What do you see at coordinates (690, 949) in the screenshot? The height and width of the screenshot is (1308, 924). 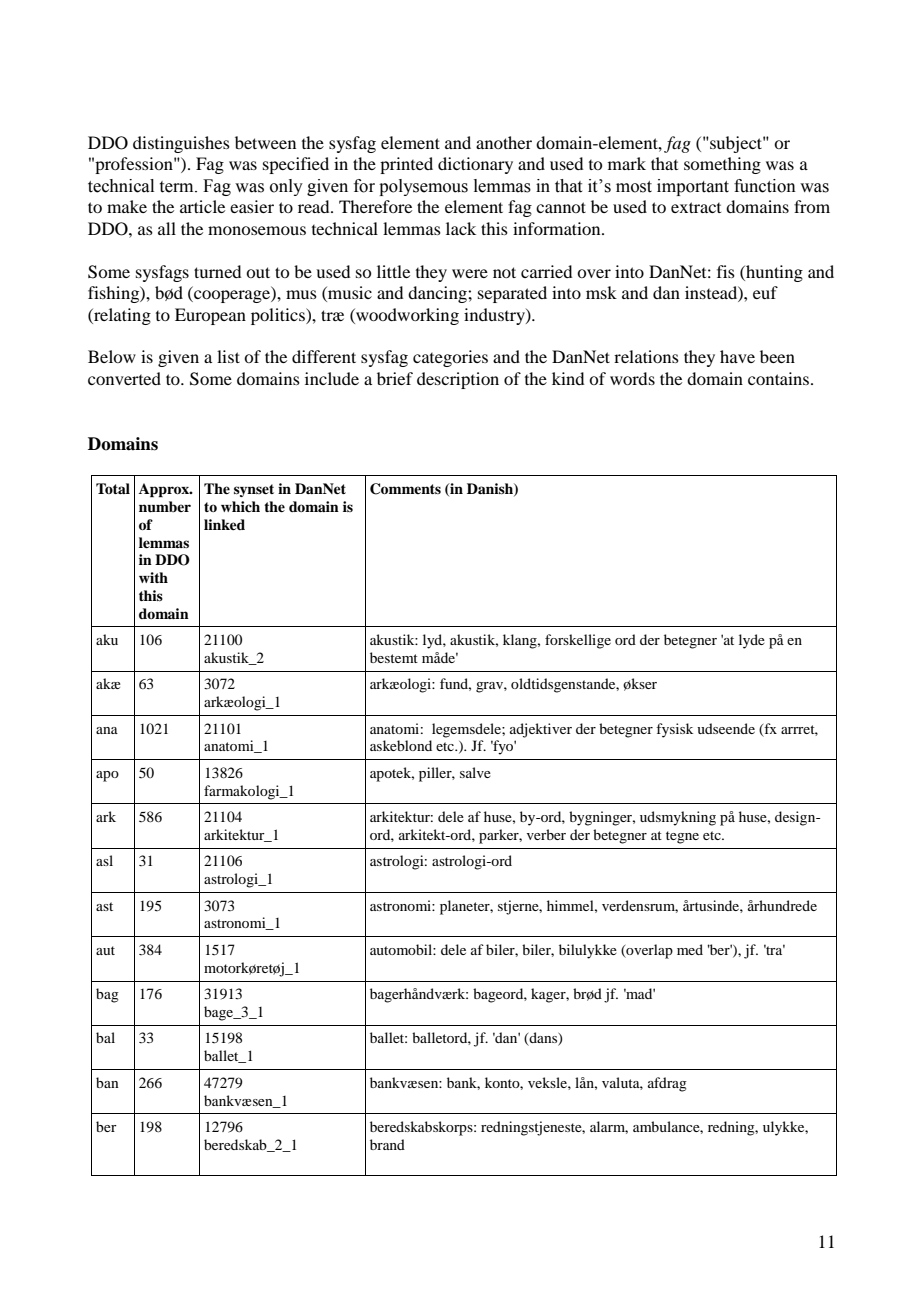 I see `med` at bounding box center [690, 949].
